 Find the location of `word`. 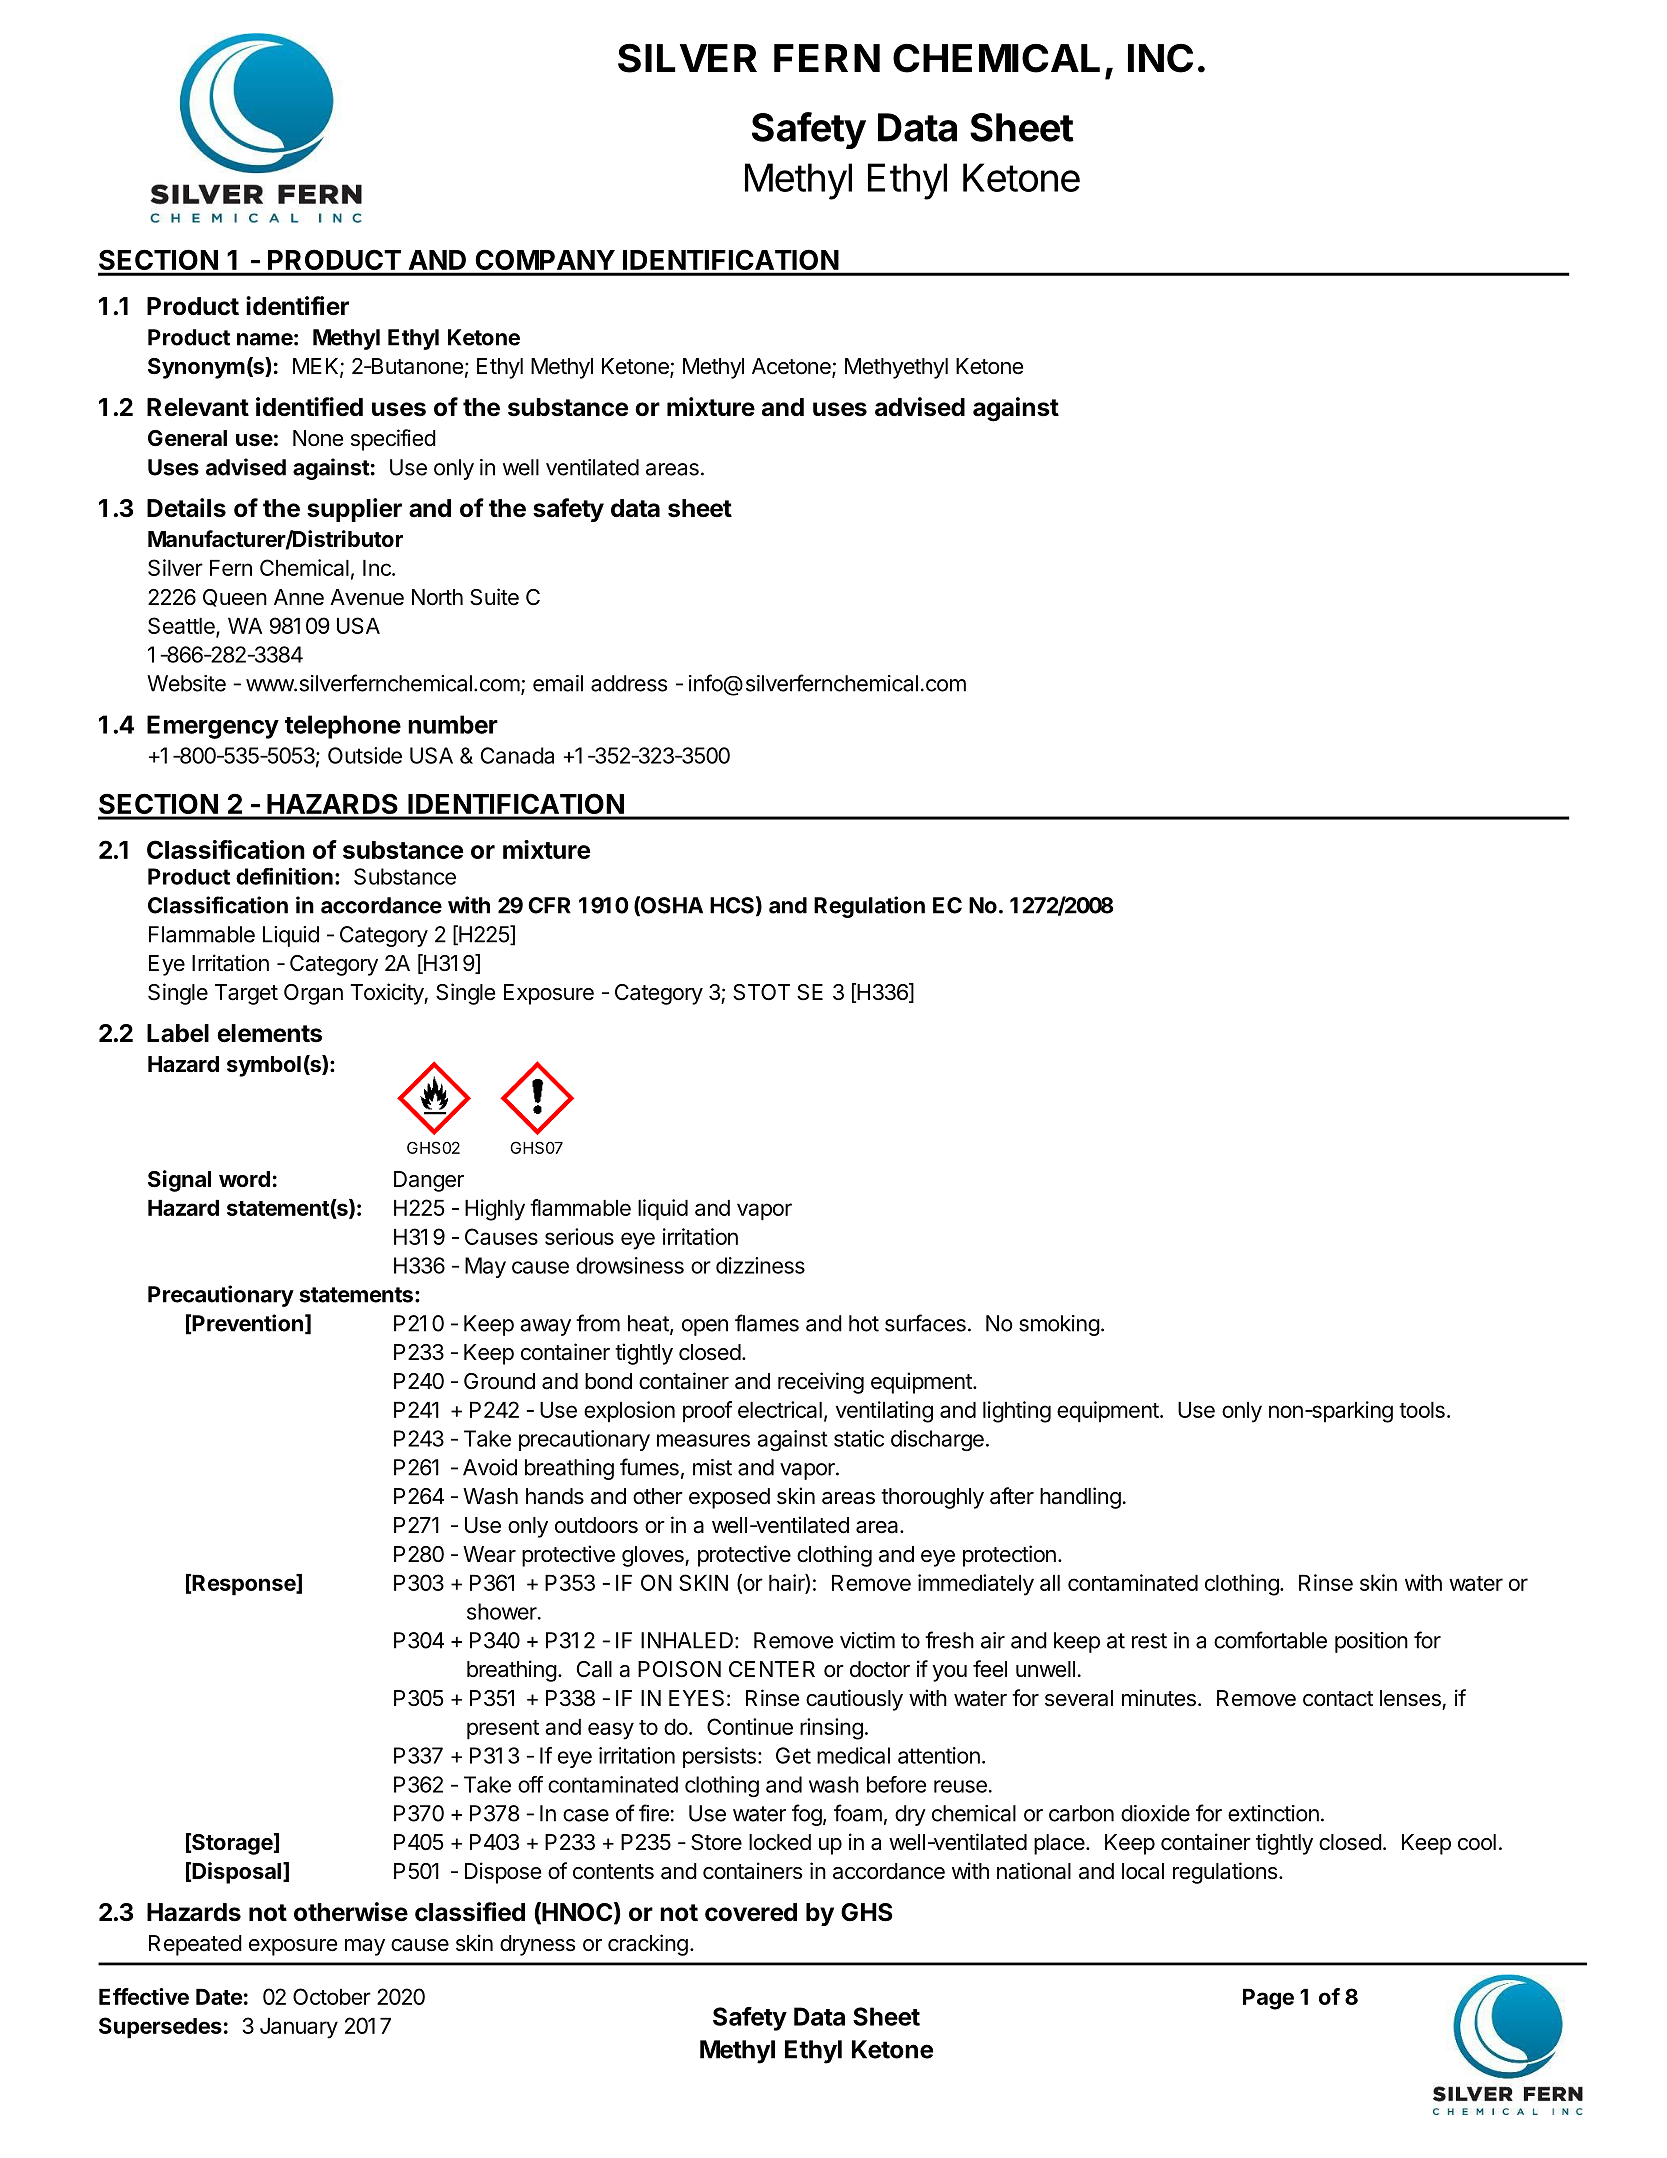

word is located at coordinates (244, 1179).
